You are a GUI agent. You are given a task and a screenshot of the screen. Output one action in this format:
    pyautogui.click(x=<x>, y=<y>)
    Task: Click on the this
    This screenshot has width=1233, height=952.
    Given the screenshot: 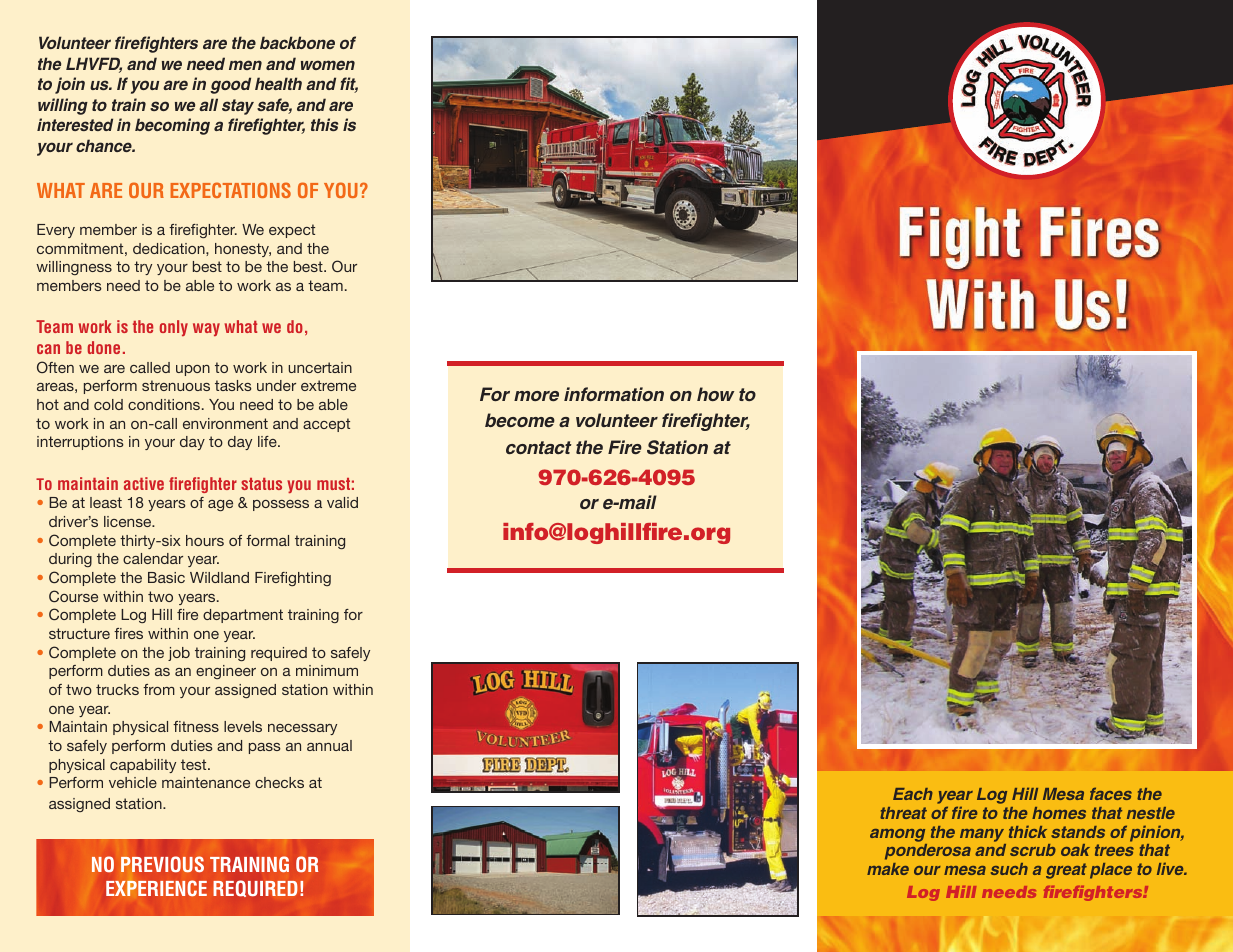 What is the action you would take?
    pyautogui.click(x=324, y=124)
